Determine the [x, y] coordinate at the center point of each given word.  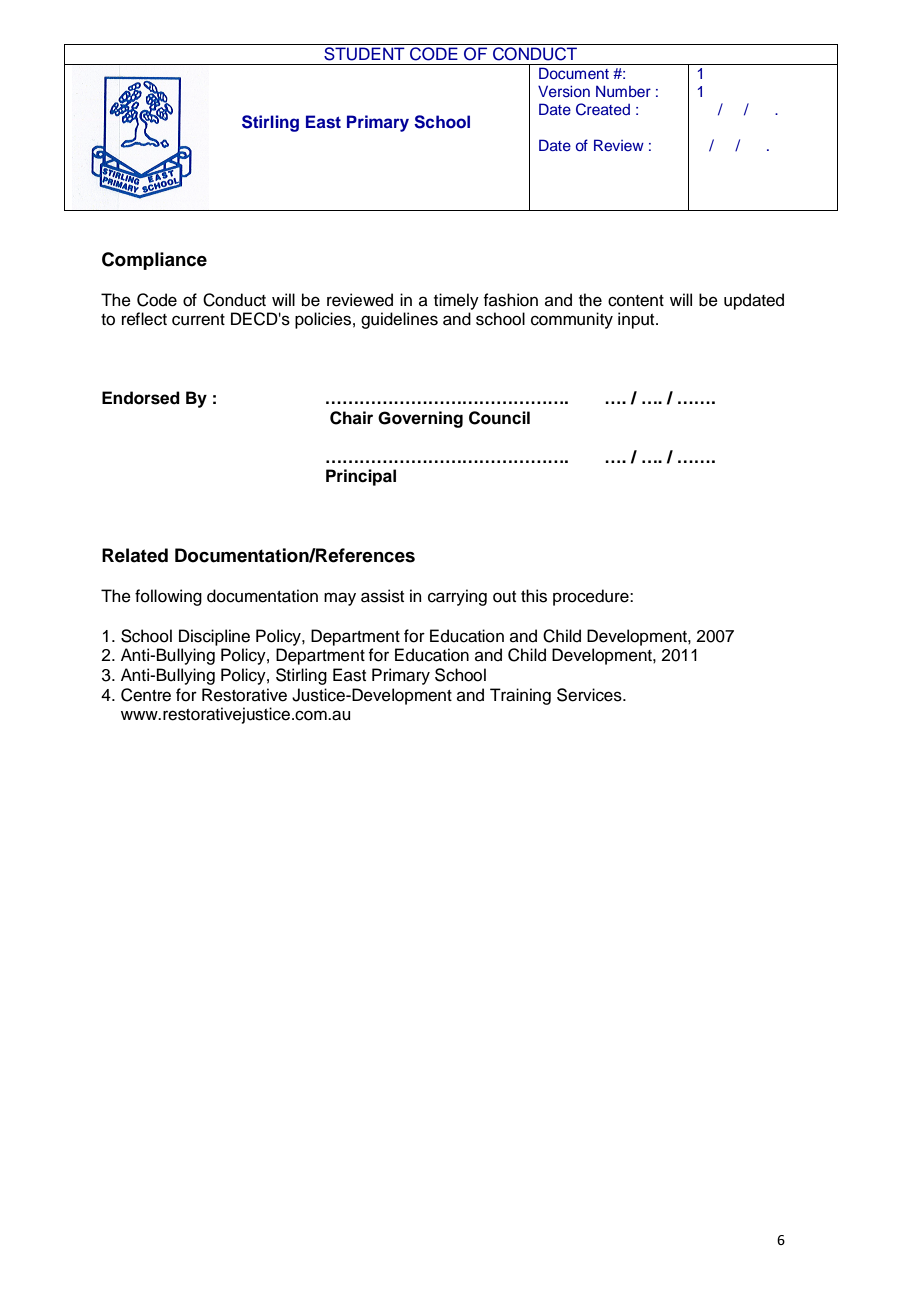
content [636, 301]
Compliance [154, 261]
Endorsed [141, 398]
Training [520, 696]
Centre [146, 695]
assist [382, 596]
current [198, 320]
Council [499, 418]
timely [456, 301]
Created [603, 109]
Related [135, 555]
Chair [351, 418]
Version [564, 91]
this [534, 596]
